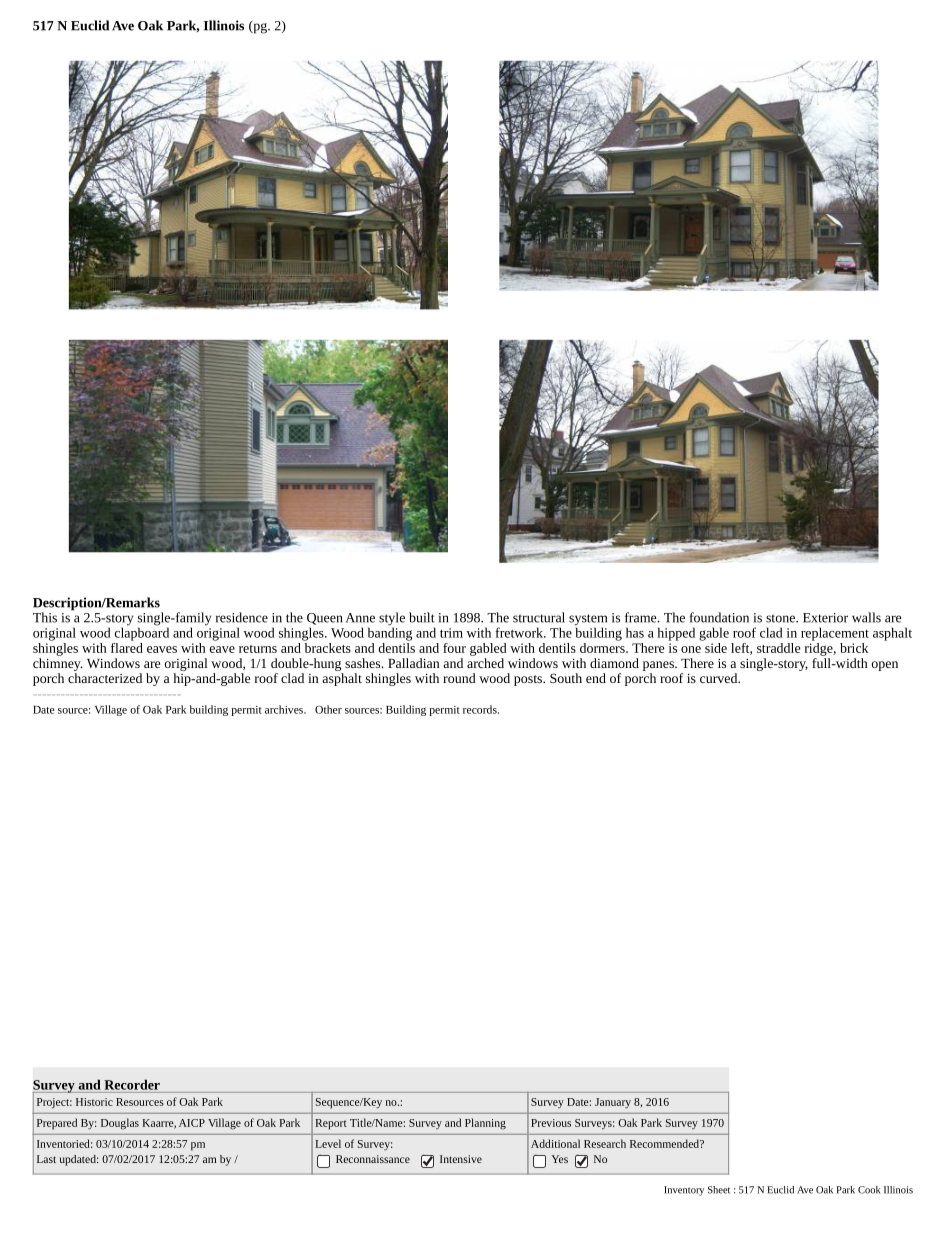 This screenshot has width=952, height=1233. What do you see at coordinates (142, 633) in the screenshot?
I see `clapboard` at bounding box center [142, 633].
